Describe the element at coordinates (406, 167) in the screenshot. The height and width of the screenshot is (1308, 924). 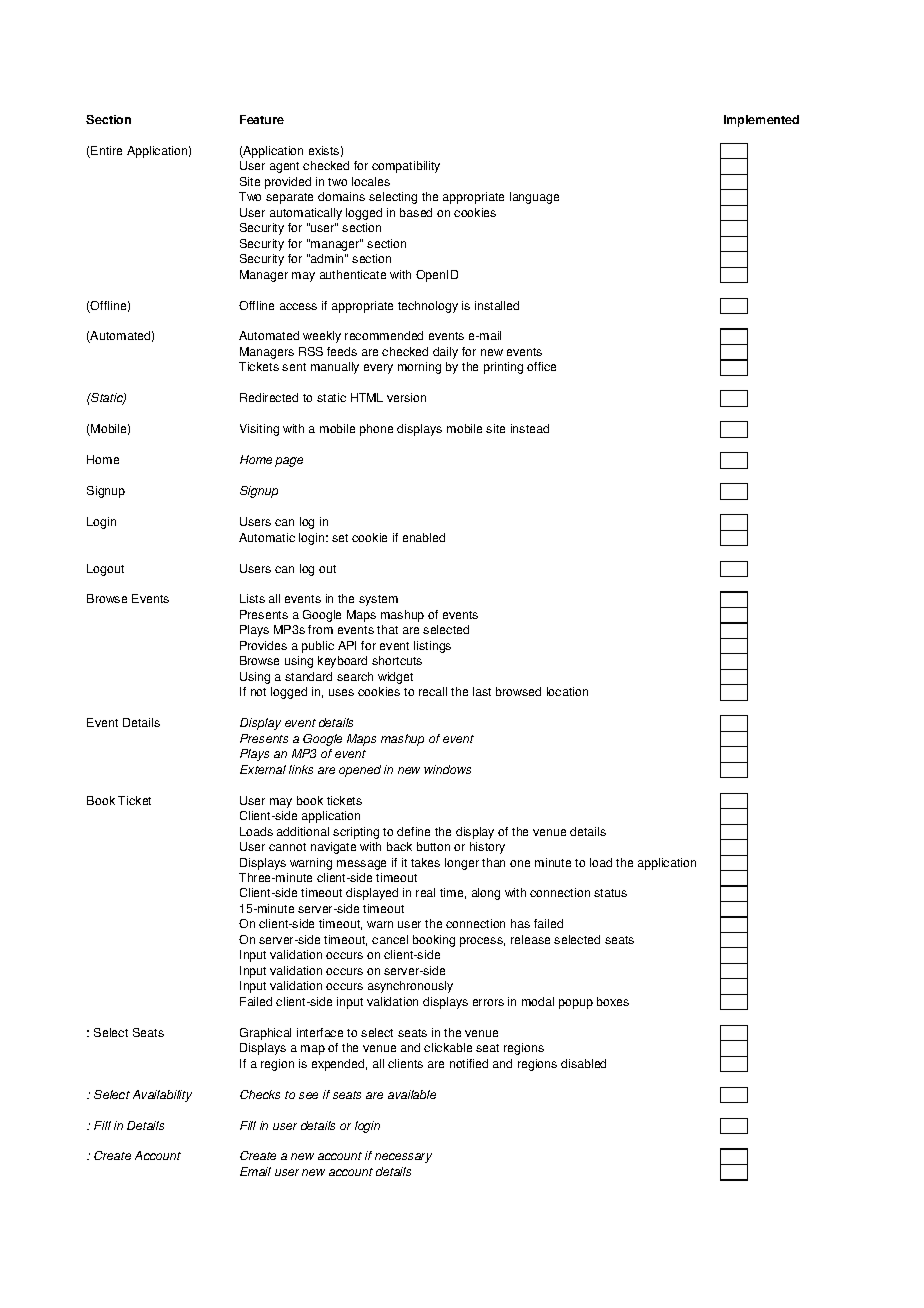
I see `compatibility` at that location.
